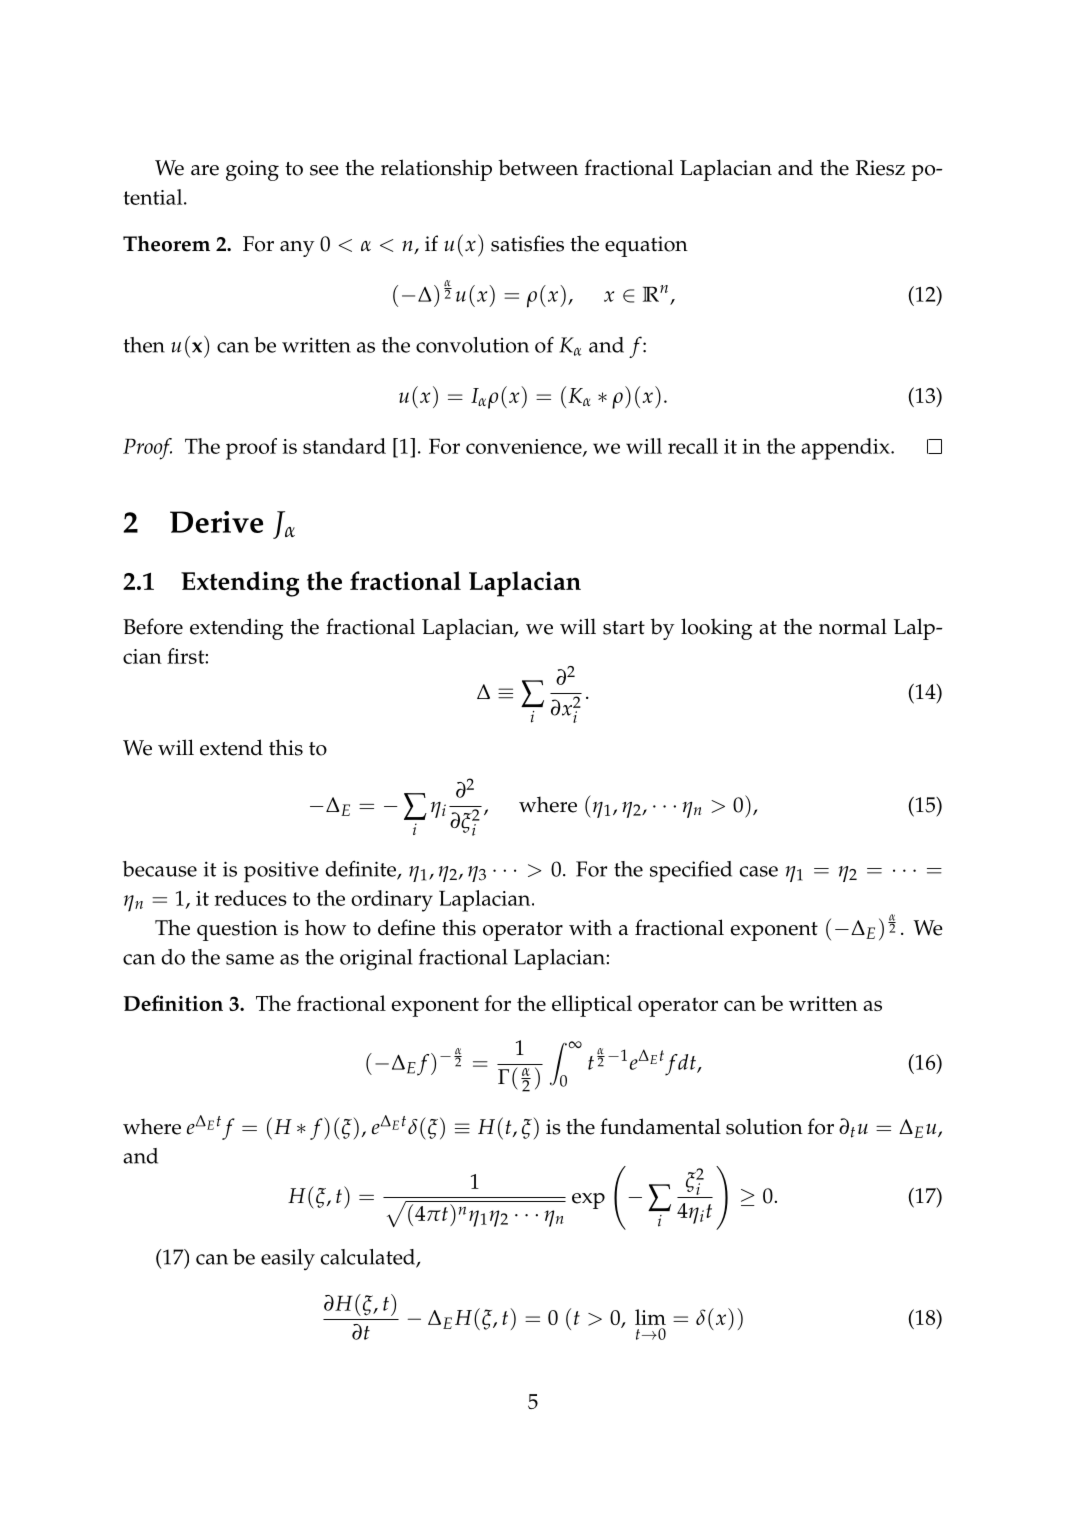 This document has height=1514, width=1066. I want to click on lim, so click(650, 1317).
